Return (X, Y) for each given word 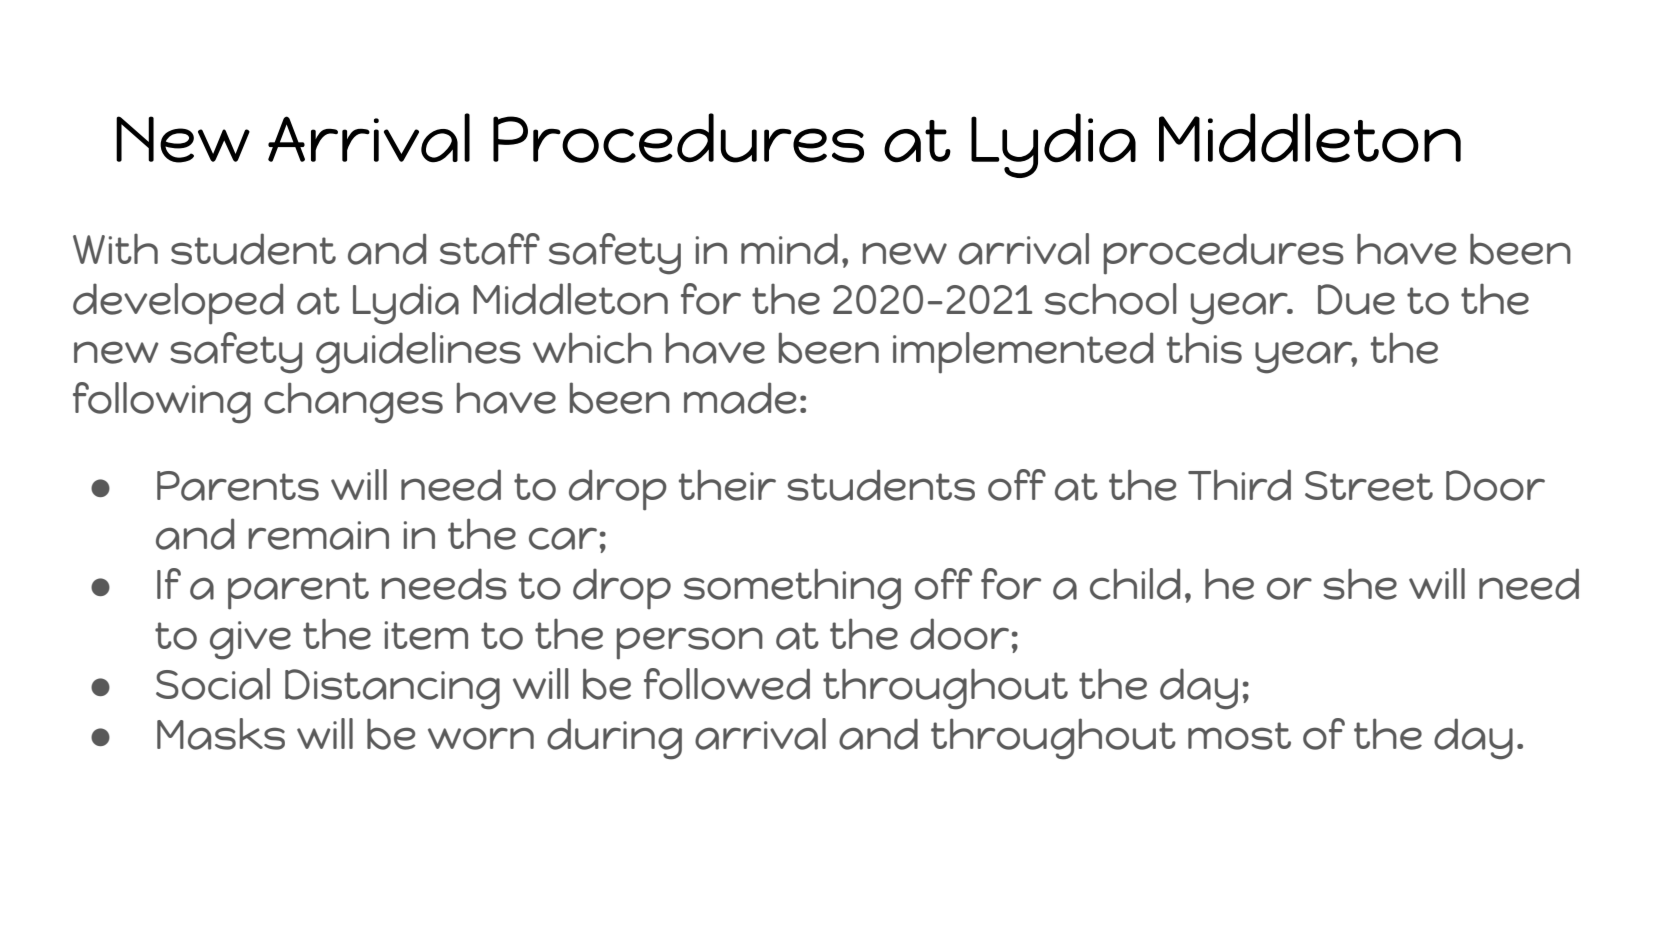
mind (789, 249)
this (1204, 348)
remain (318, 535)
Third (1239, 485)
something (792, 589)
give (250, 640)
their (727, 485)
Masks (221, 734)
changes (353, 403)
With (115, 248)
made (740, 398)
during (614, 739)
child (1135, 584)
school (1111, 299)
